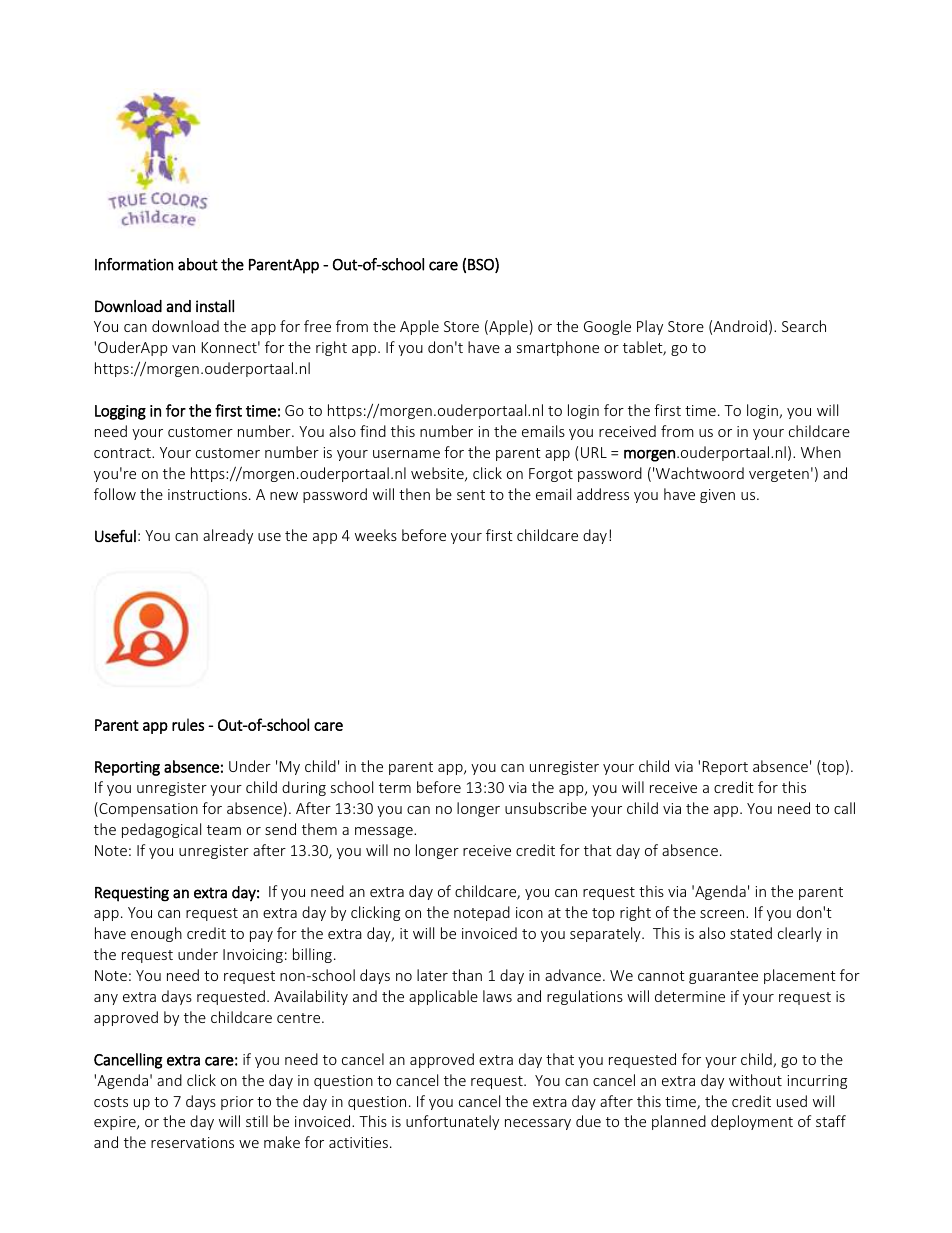 This image has width=952, height=1233. Describe the element at coordinates (471, 495) in the image. I see `sent` at that location.
